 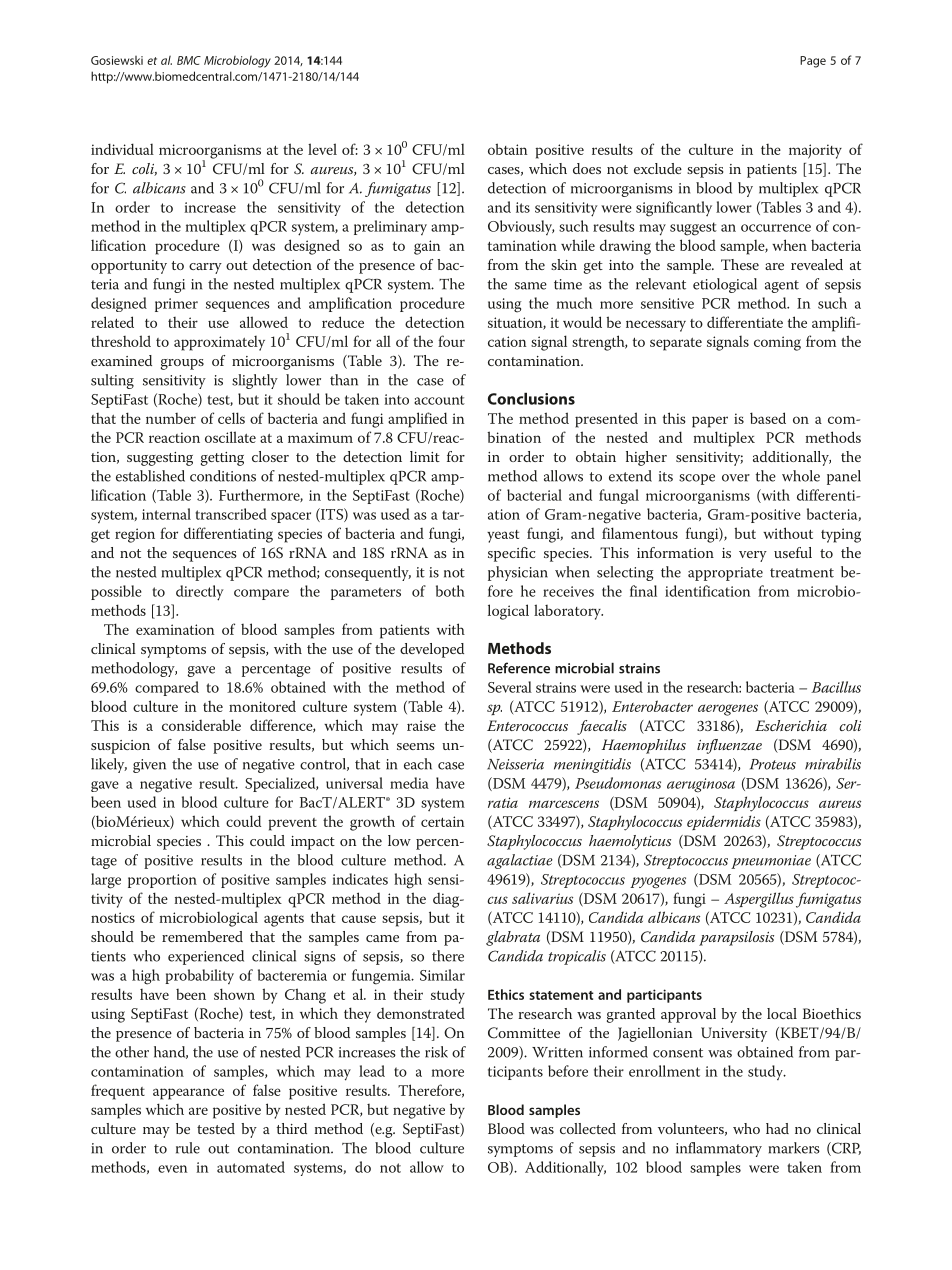 What do you see at coordinates (777, 343) in the screenshot?
I see `coming` at bounding box center [777, 343].
